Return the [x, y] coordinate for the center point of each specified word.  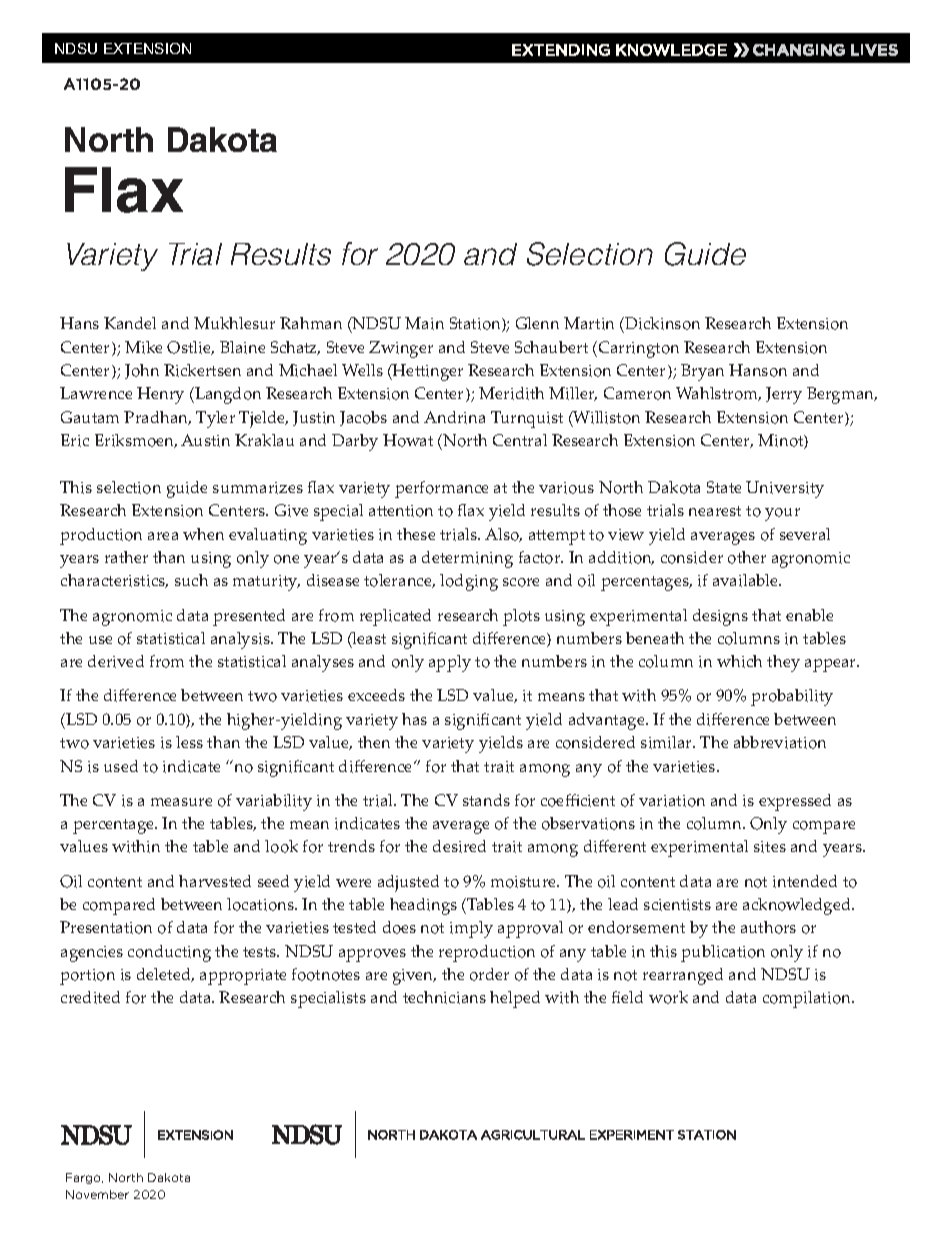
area [163, 536]
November [97, 1194]
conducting [169, 953]
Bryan [702, 372]
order [489, 974]
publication [723, 953]
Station [476, 324]
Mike [143, 347]
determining [467, 559]
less [189, 742]
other [747, 557]
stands [486, 800]
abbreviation [780, 742]
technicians [444, 997]
